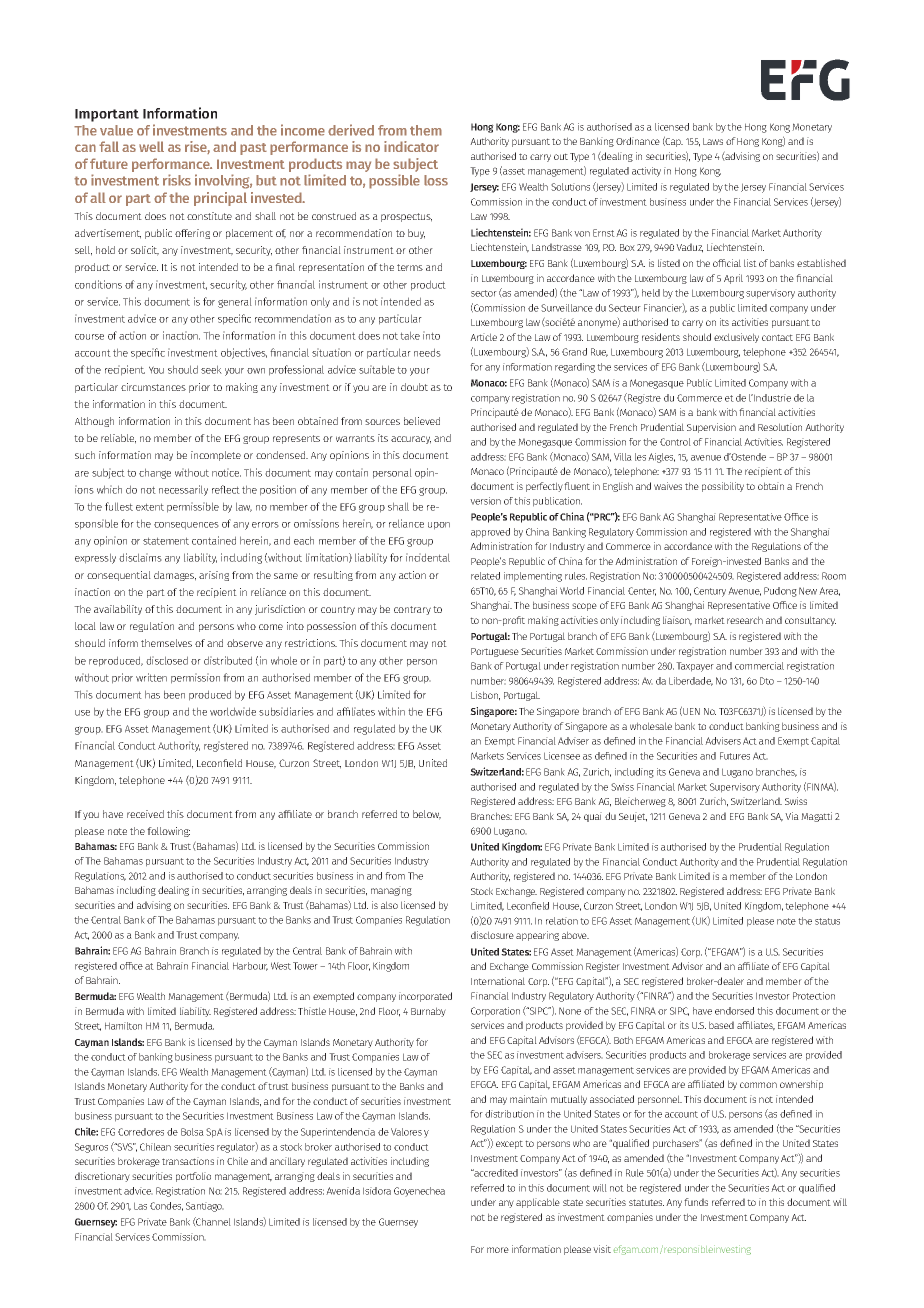 This screenshot has width=924, height=1308. Describe the element at coordinates (498, 1250) in the screenshot. I see `more` at that location.
